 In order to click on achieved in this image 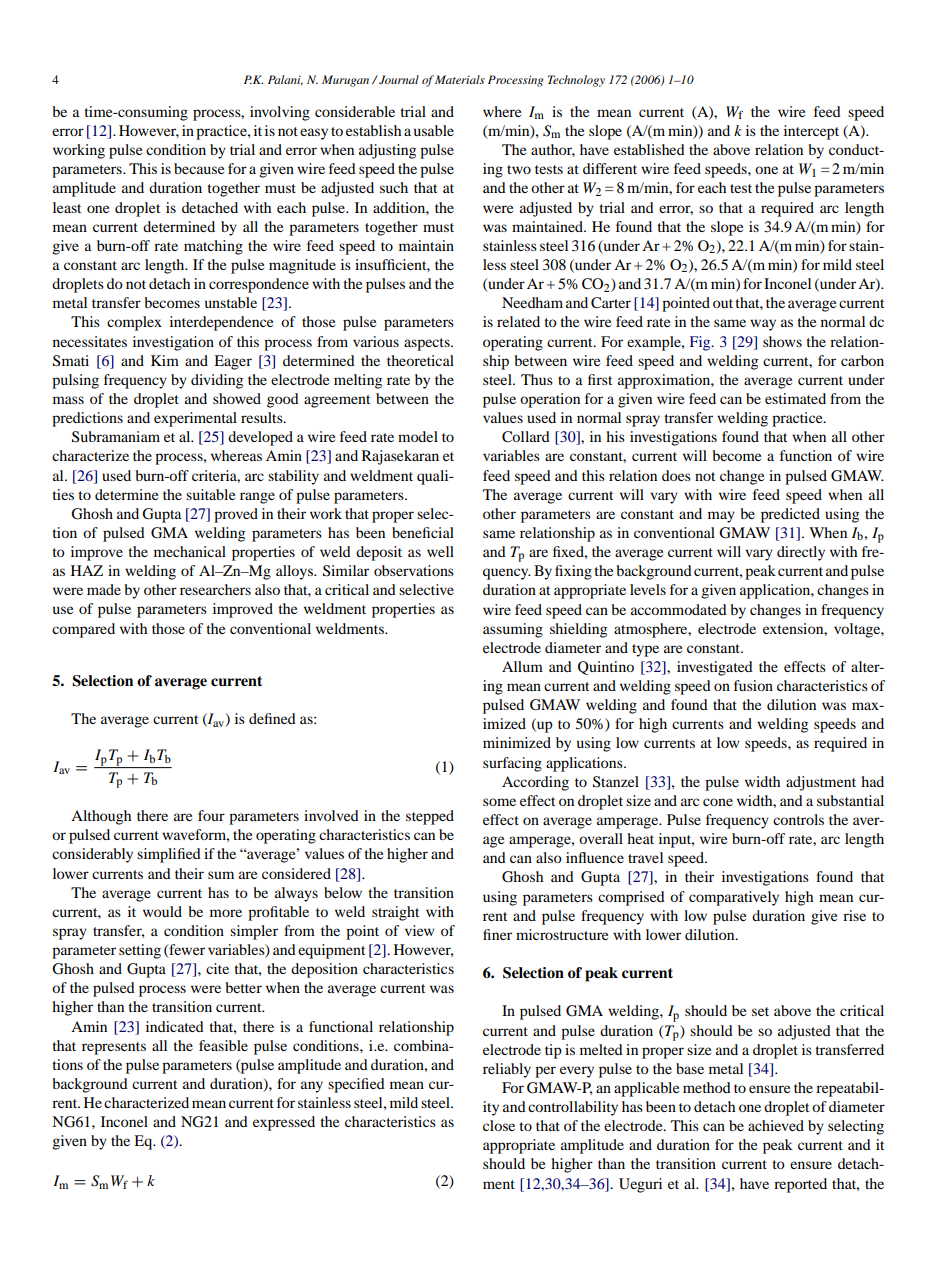, I will do `click(776, 1125)`.
